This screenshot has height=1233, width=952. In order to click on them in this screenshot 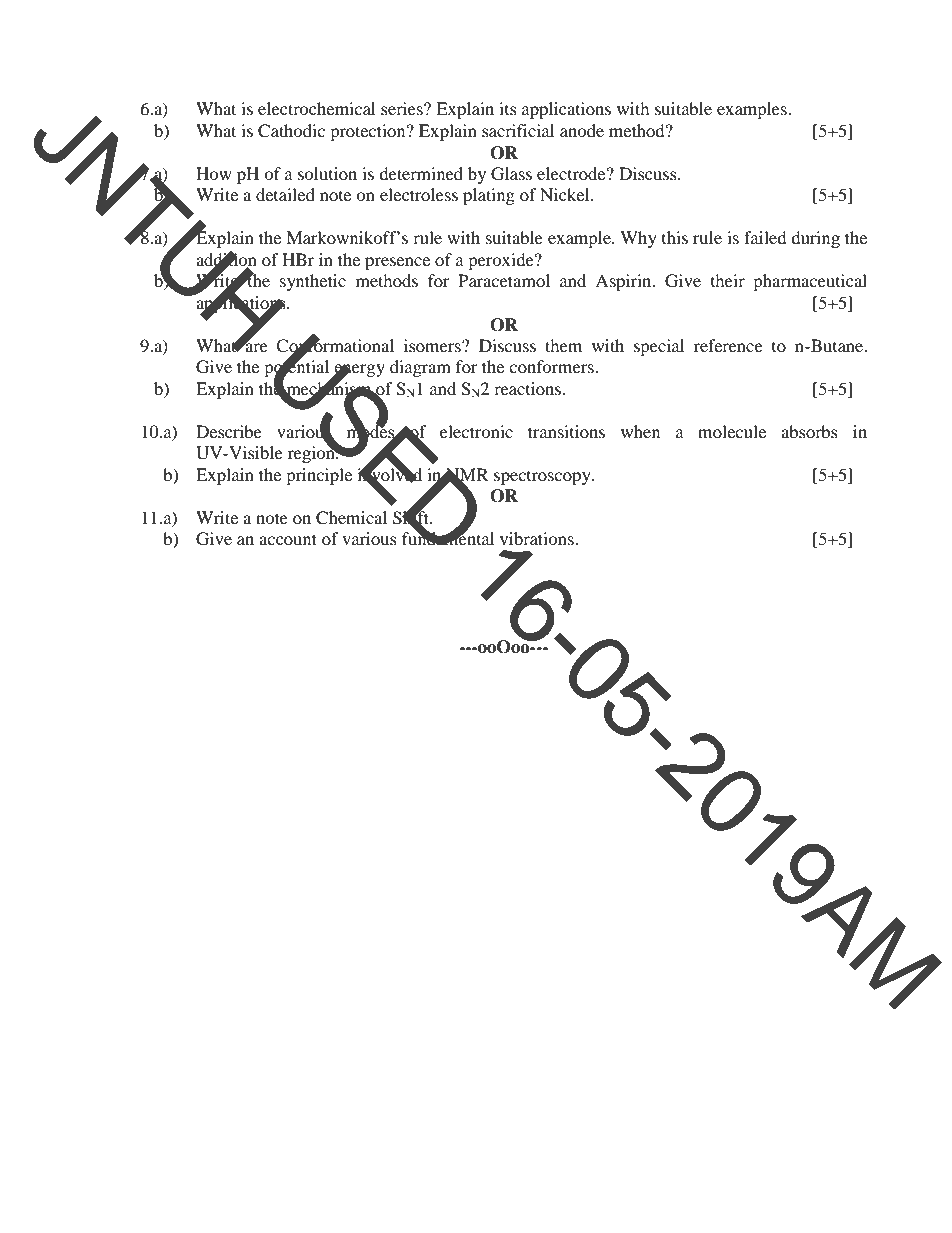, I will do `click(563, 345)`.
